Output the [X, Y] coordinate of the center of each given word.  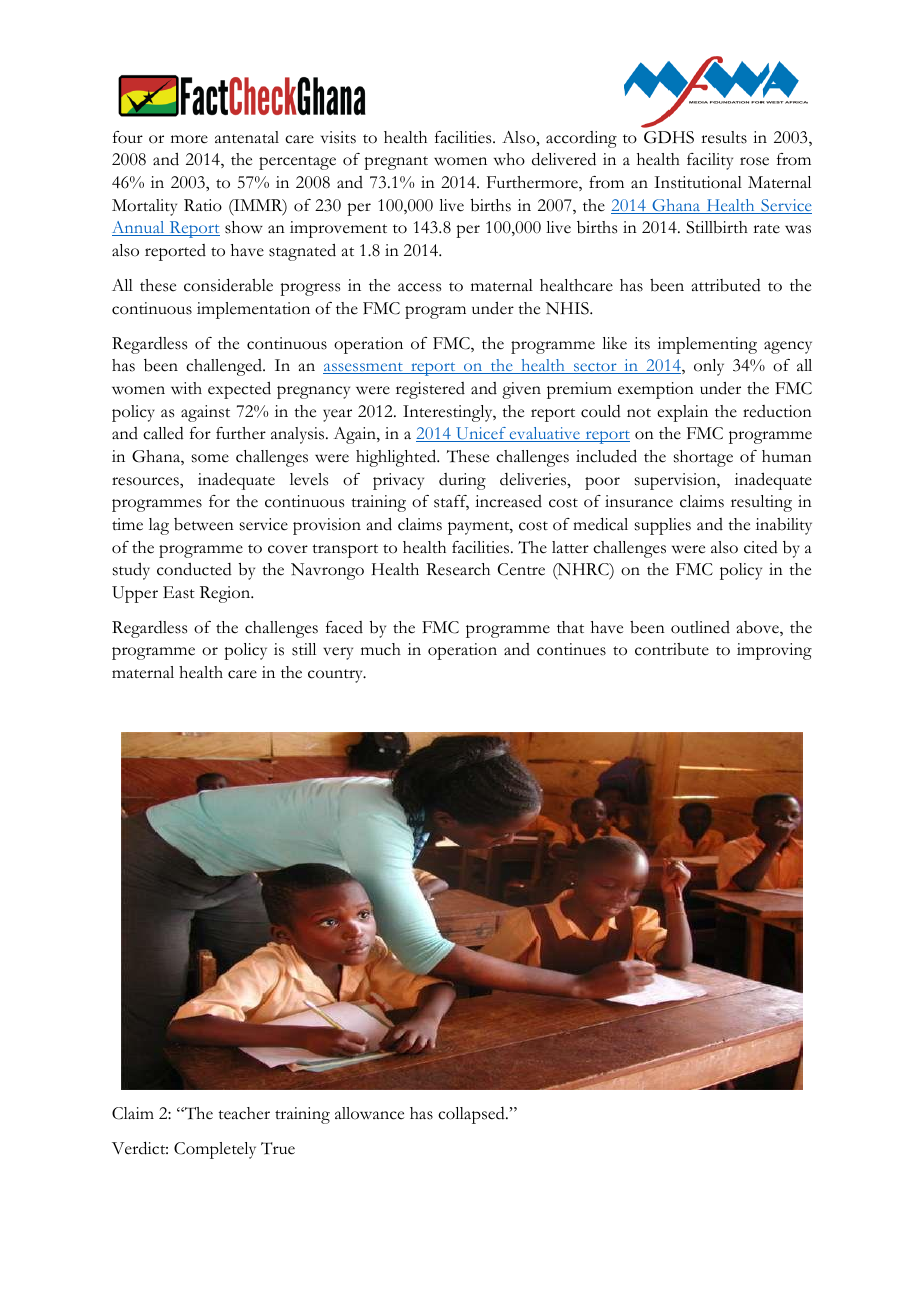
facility [710, 161]
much [381, 649]
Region [226, 594]
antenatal [247, 137]
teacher [244, 1113]
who [509, 159]
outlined [700, 627]
